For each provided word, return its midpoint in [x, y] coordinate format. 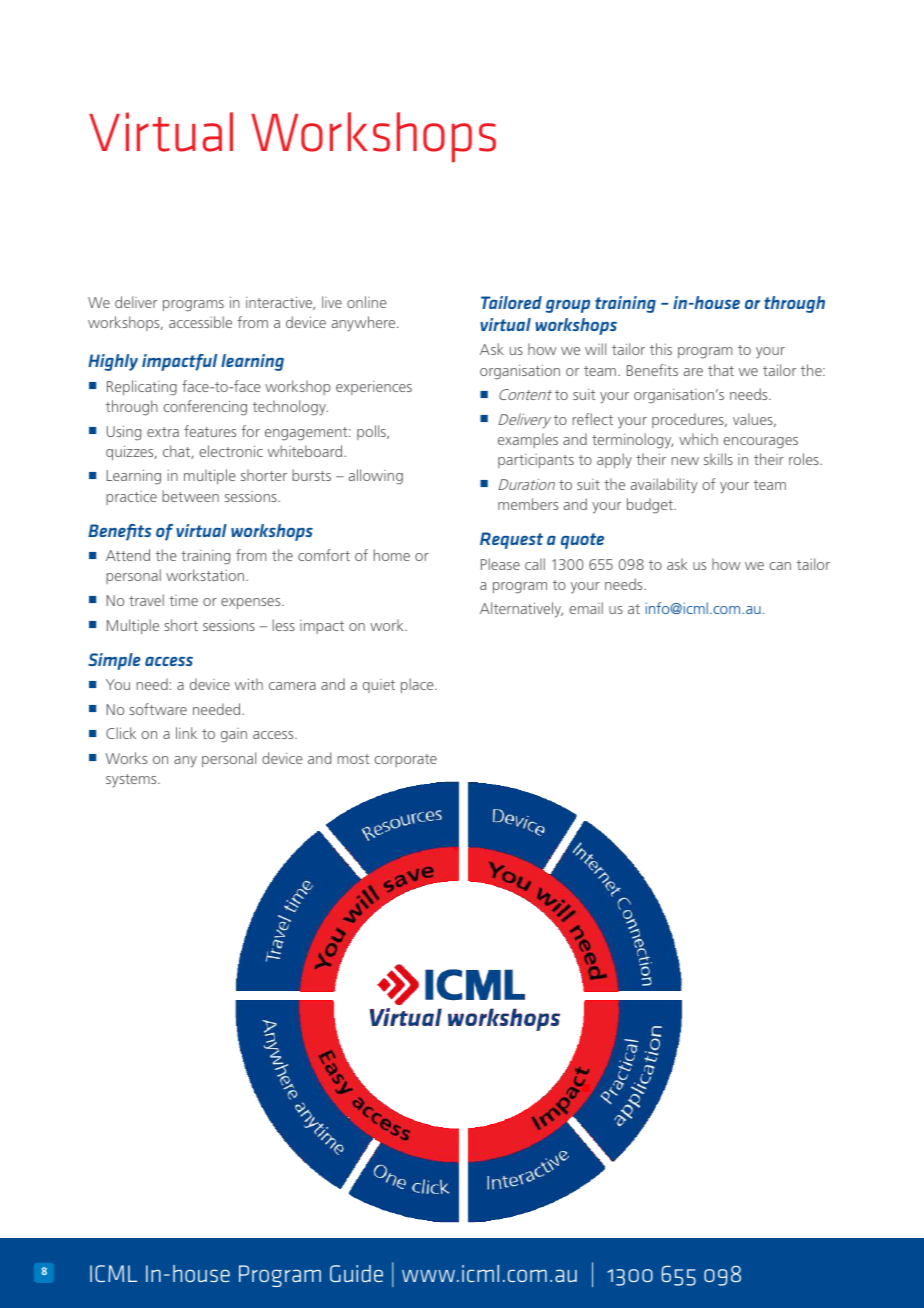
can [780, 566]
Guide [356, 1273]
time [183, 600]
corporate [405, 760]
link [186, 733]
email [586, 608]
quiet [379, 686]
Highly [113, 362]
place [418, 685]
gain [234, 735]
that [721, 370]
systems [132, 781]
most [353, 759]
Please [500, 564]
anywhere [365, 324]
